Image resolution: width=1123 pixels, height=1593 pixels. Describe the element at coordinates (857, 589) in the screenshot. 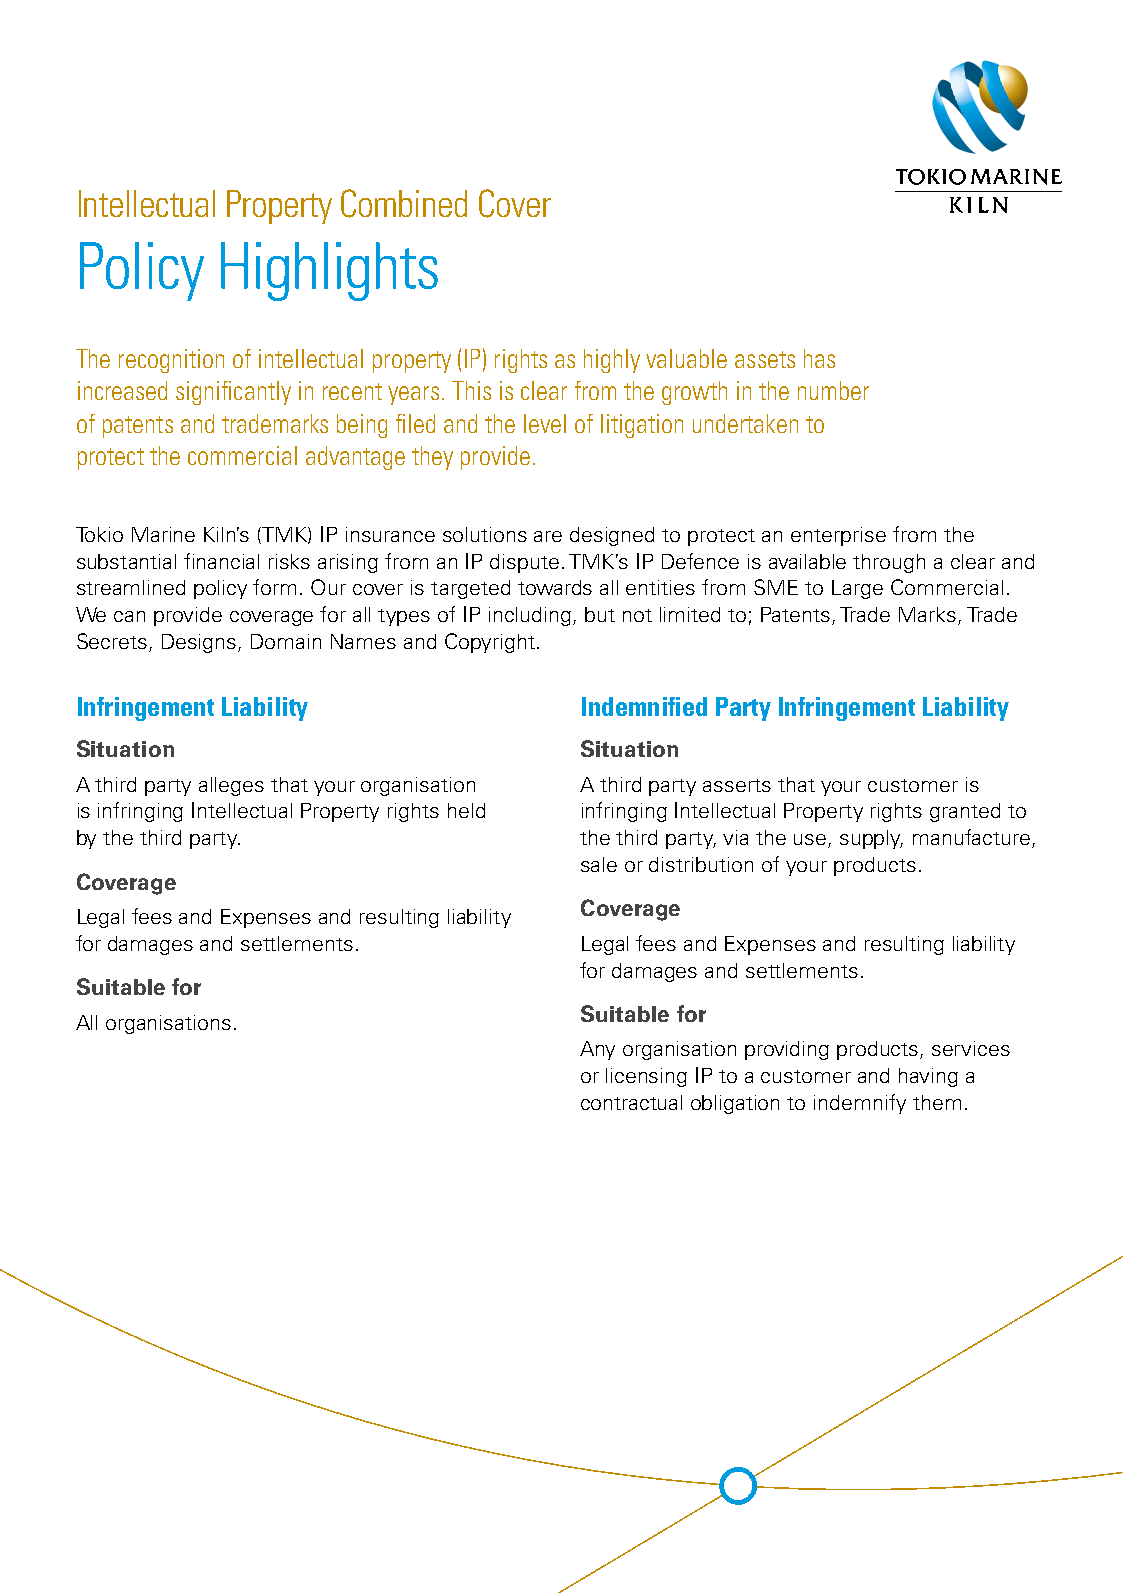

I see `Large` at that location.
